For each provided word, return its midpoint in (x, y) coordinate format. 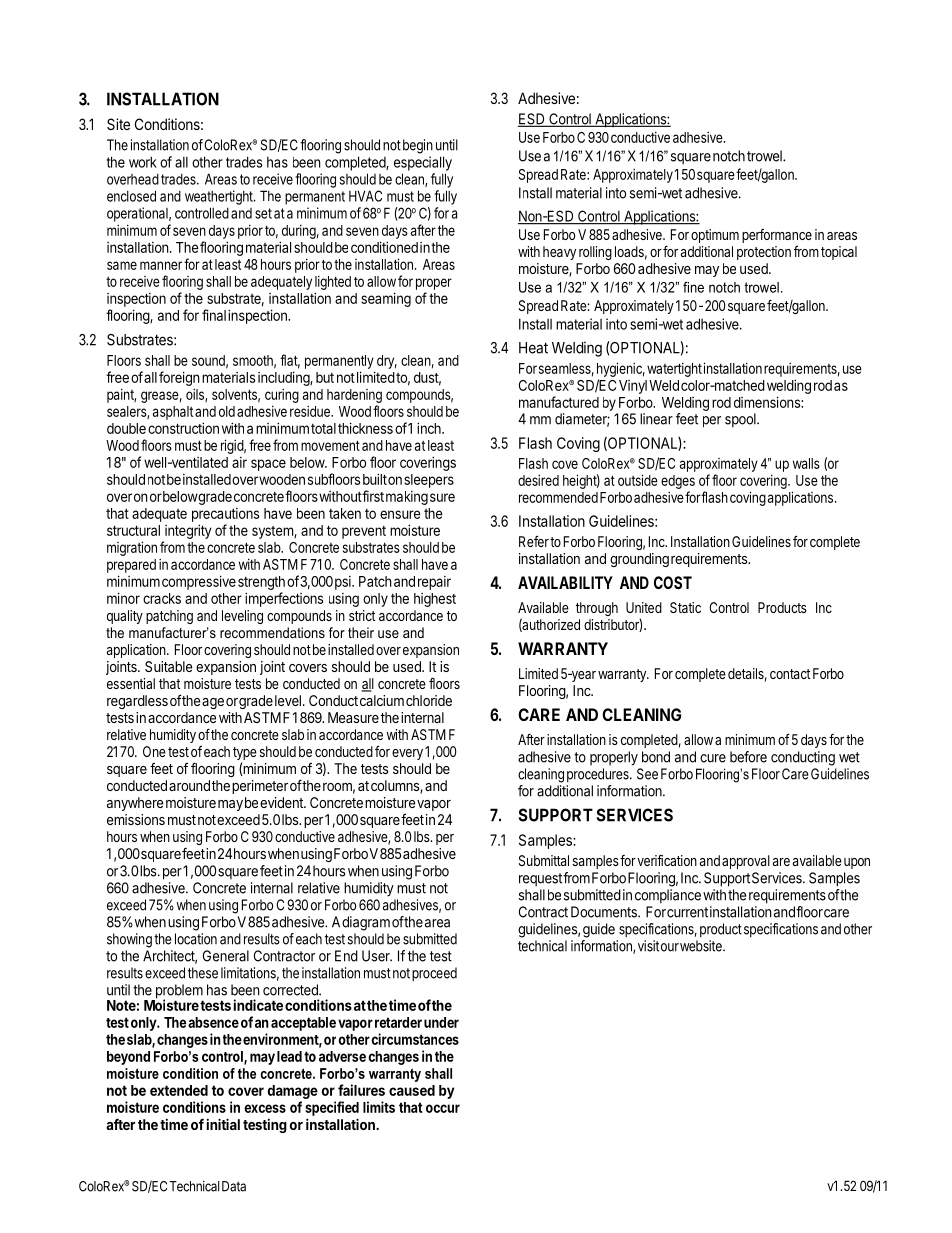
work (143, 162)
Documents (605, 912)
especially (423, 163)
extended (179, 1090)
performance (777, 236)
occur (443, 1108)
